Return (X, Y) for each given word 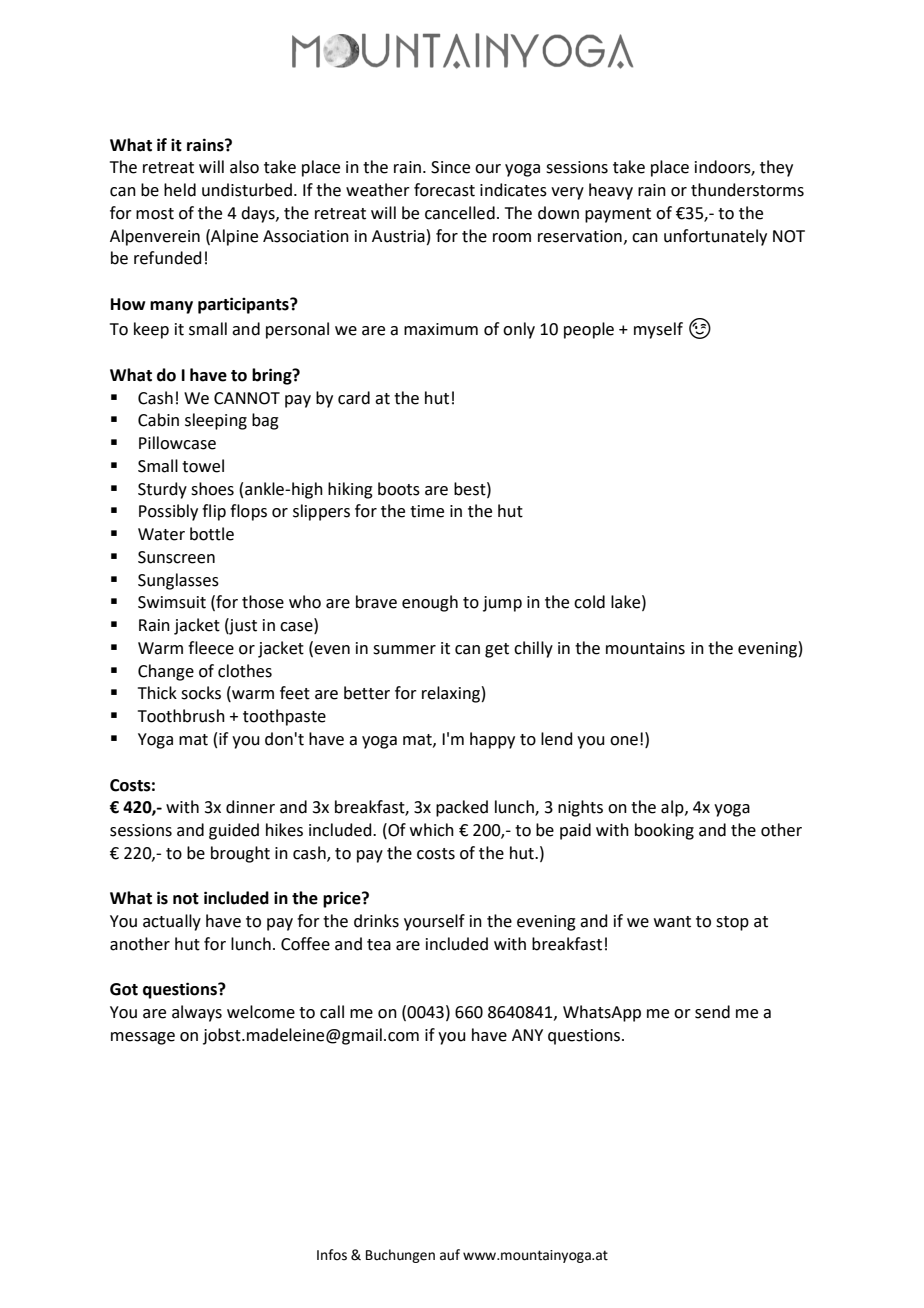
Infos (332, 1255)
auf (450, 1255)
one (624, 741)
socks (201, 693)
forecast (444, 190)
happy (492, 740)
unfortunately (715, 237)
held (180, 190)
